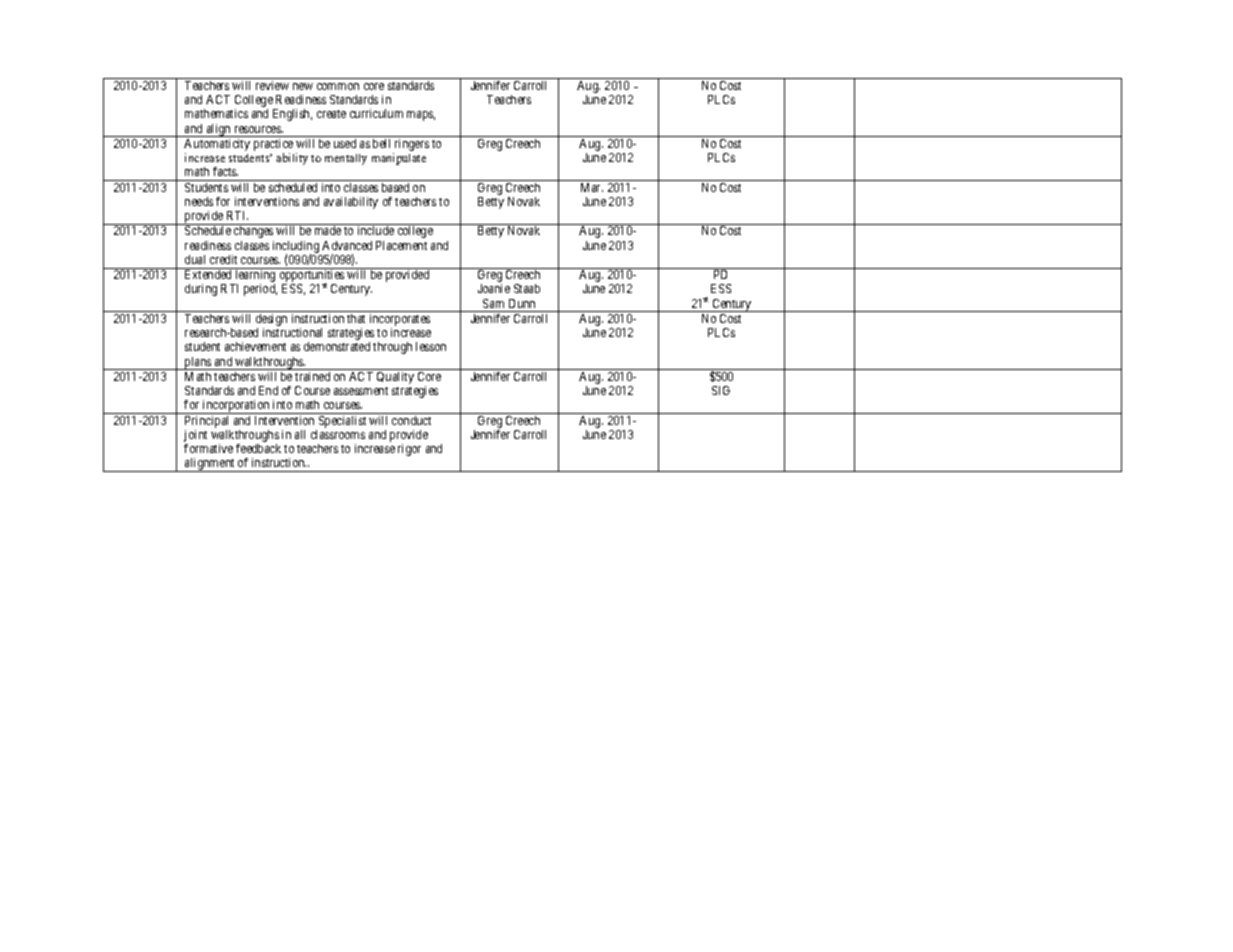 The width and height of the screenshot is (1233, 952). What do you see at coordinates (272, 85) in the screenshot?
I see `review` at bounding box center [272, 85].
